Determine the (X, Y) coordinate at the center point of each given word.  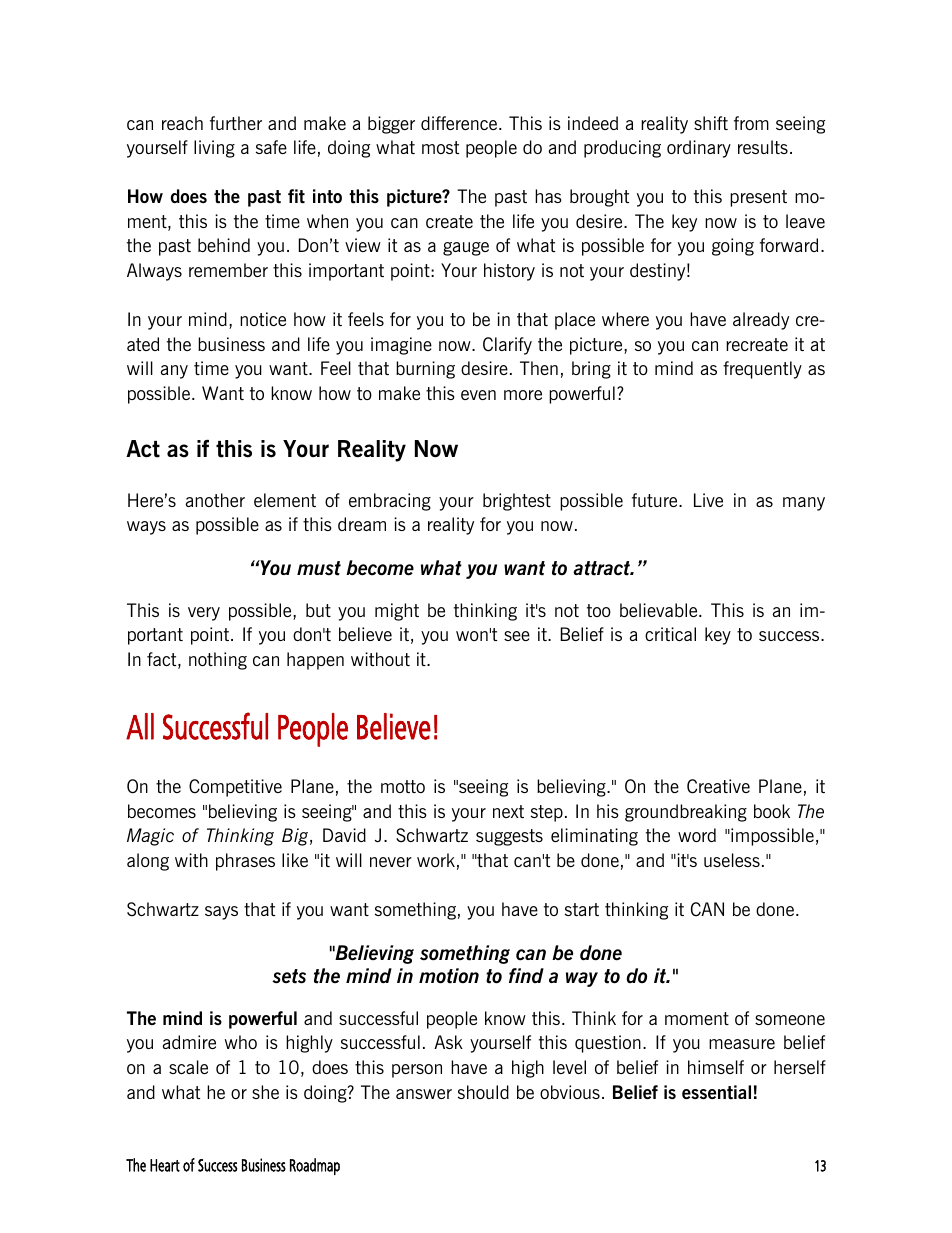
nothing (218, 661)
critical (670, 634)
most (440, 147)
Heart (165, 1165)
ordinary (699, 149)
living (214, 149)
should (483, 1092)
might (397, 612)
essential (716, 1092)
